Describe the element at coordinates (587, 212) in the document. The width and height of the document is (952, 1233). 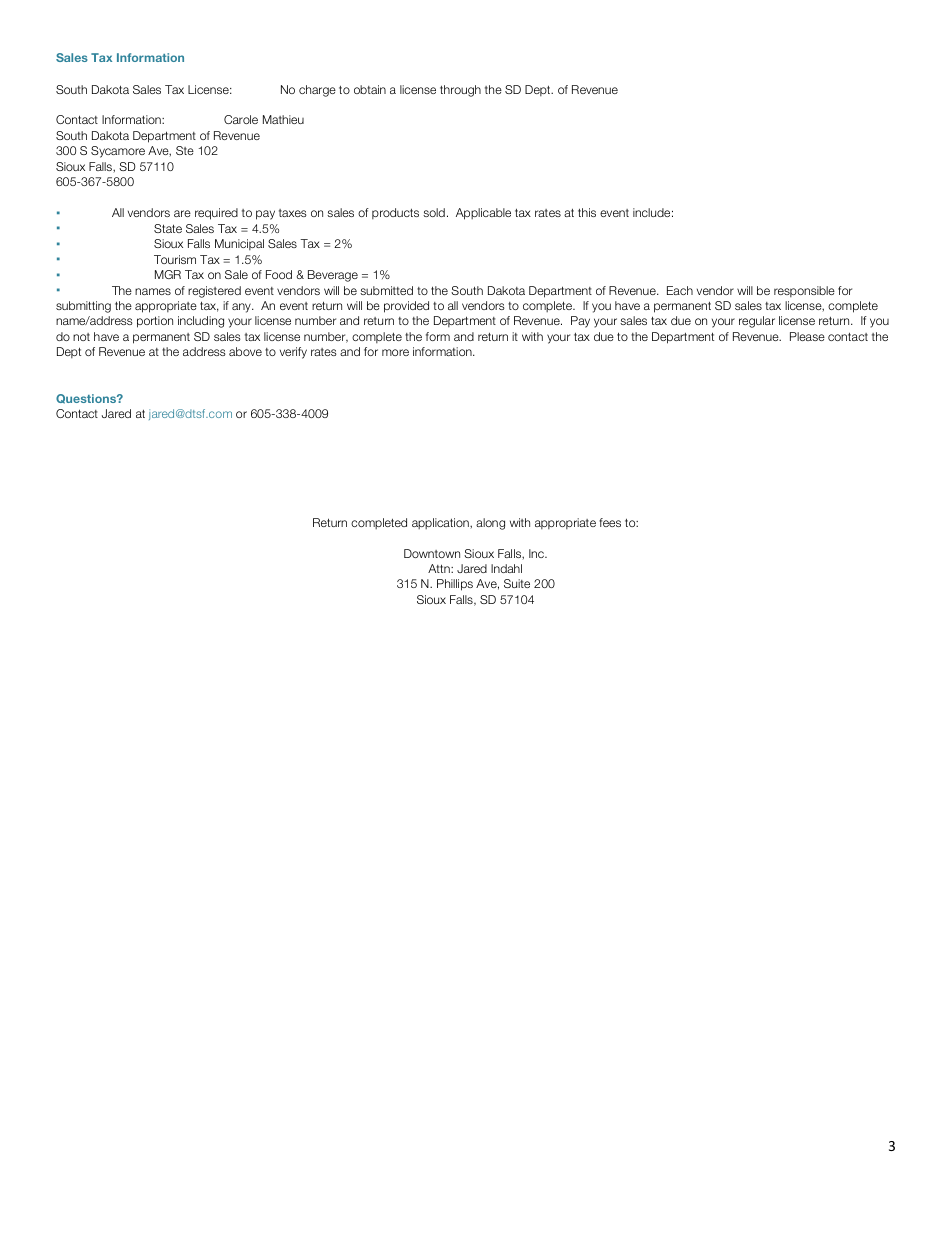
I see `this` at that location.
